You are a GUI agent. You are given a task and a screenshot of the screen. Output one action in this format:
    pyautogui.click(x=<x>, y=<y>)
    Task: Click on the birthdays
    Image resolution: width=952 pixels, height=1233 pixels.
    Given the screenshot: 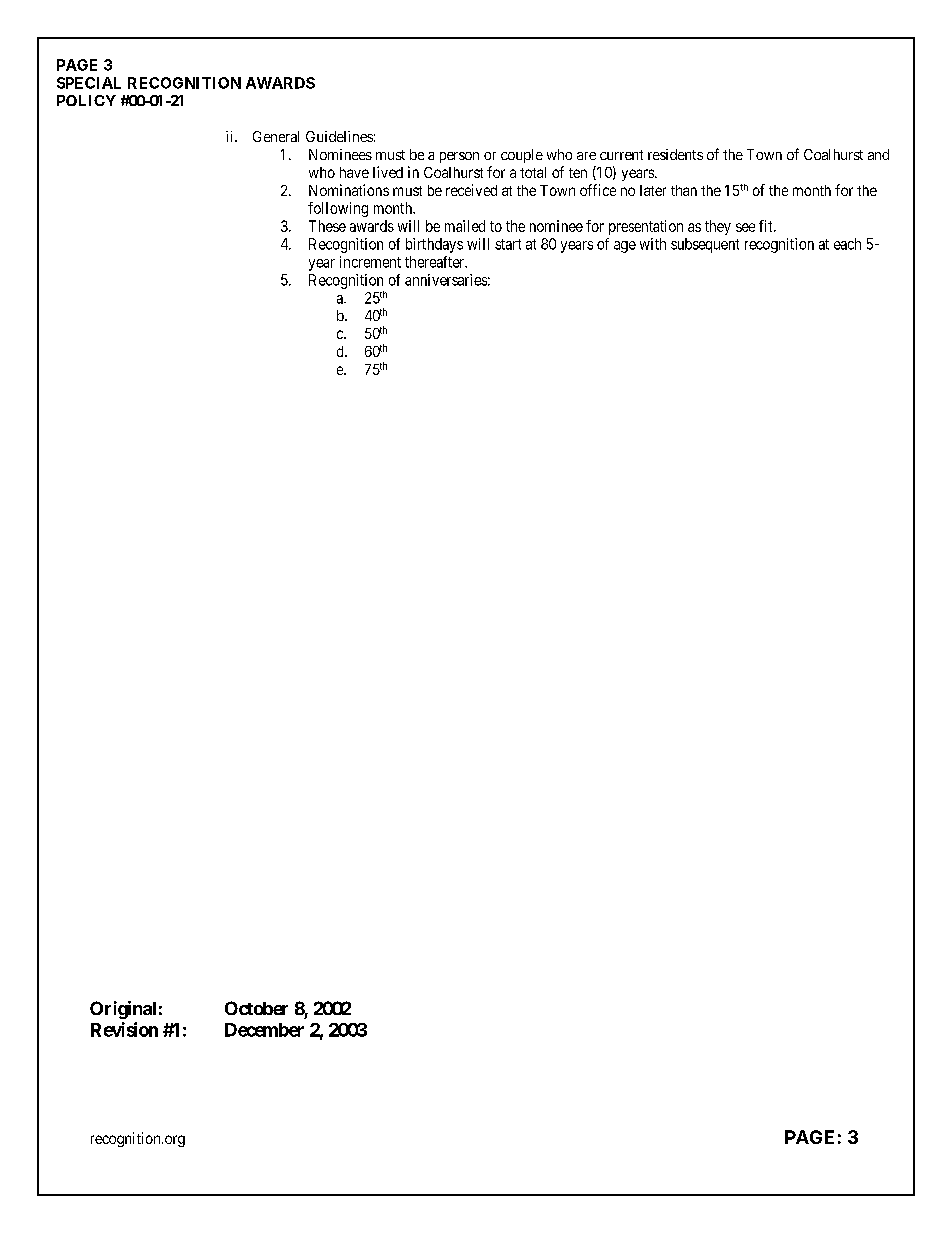 What is the action you would take?
    pyautogui.click(x=434, y=245)
